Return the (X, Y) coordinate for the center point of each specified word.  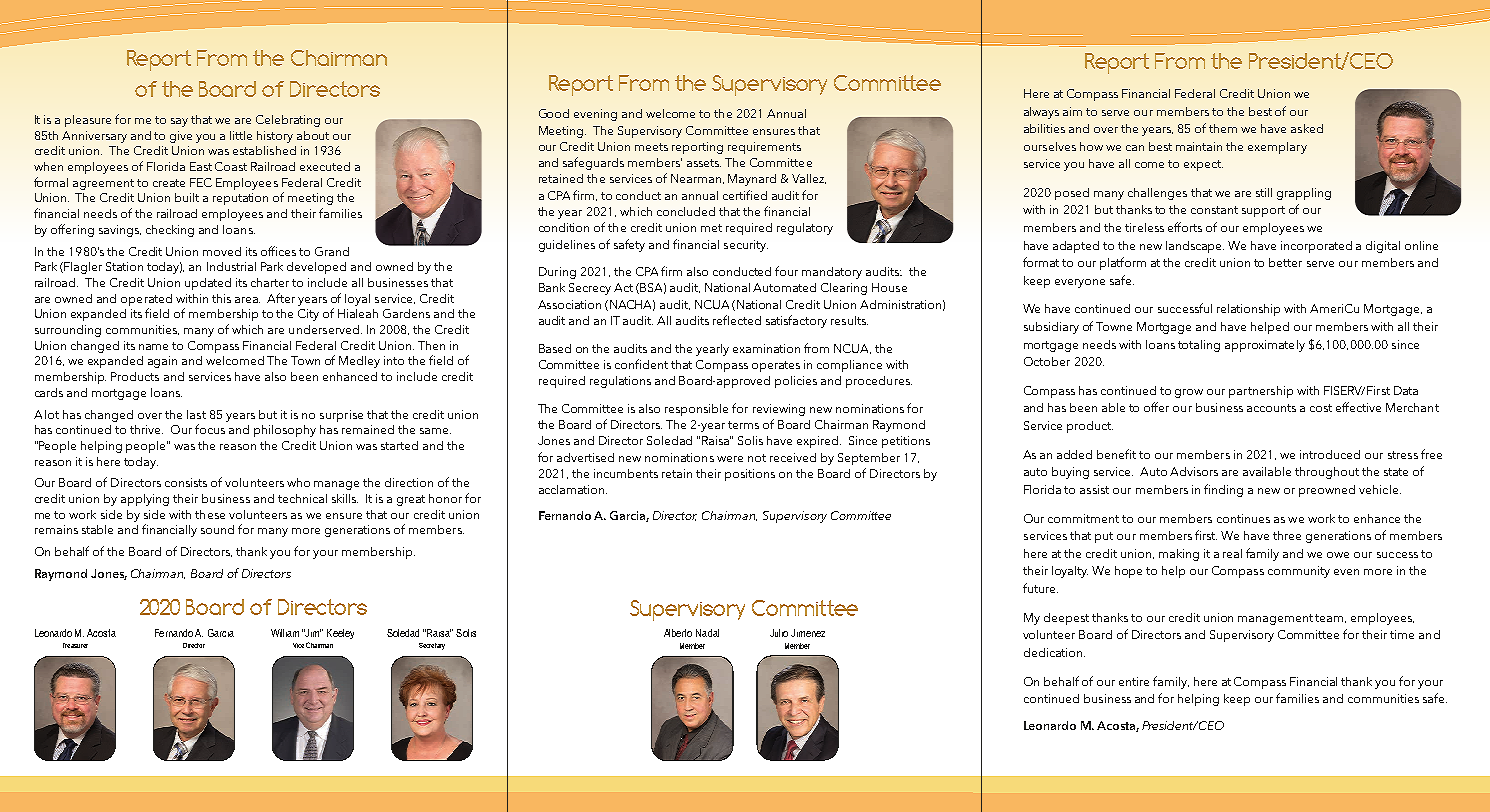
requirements (764, 148)
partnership (1261, 392)
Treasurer (75, 645)
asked (1307, 128)
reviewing (779, 410)
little (241, 135)
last (196, 414)
